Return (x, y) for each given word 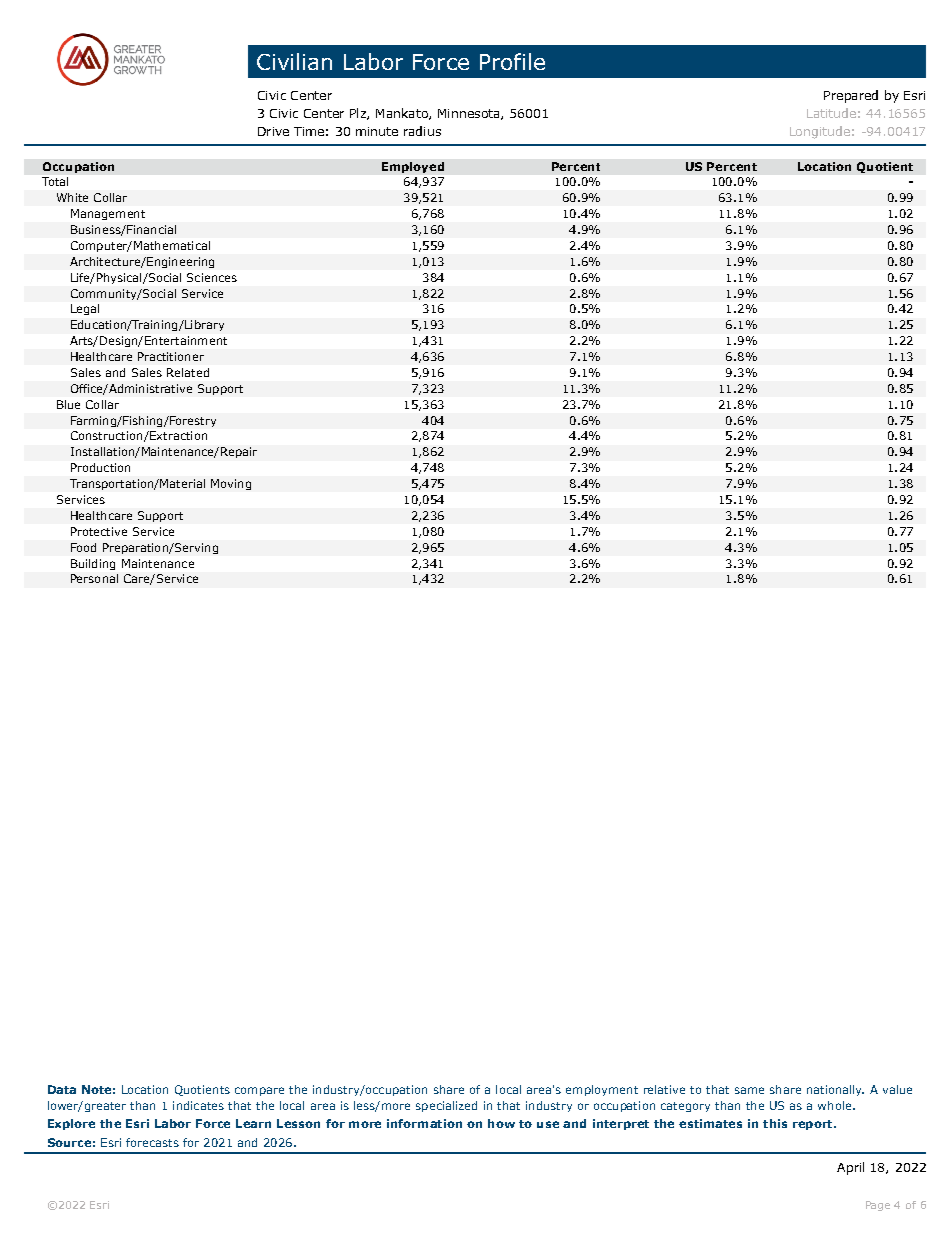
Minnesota (470, 114)
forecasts (152, 1142)
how (501, 1123)
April (850, 1168)
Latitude (831, 113)
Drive (273, 131)
